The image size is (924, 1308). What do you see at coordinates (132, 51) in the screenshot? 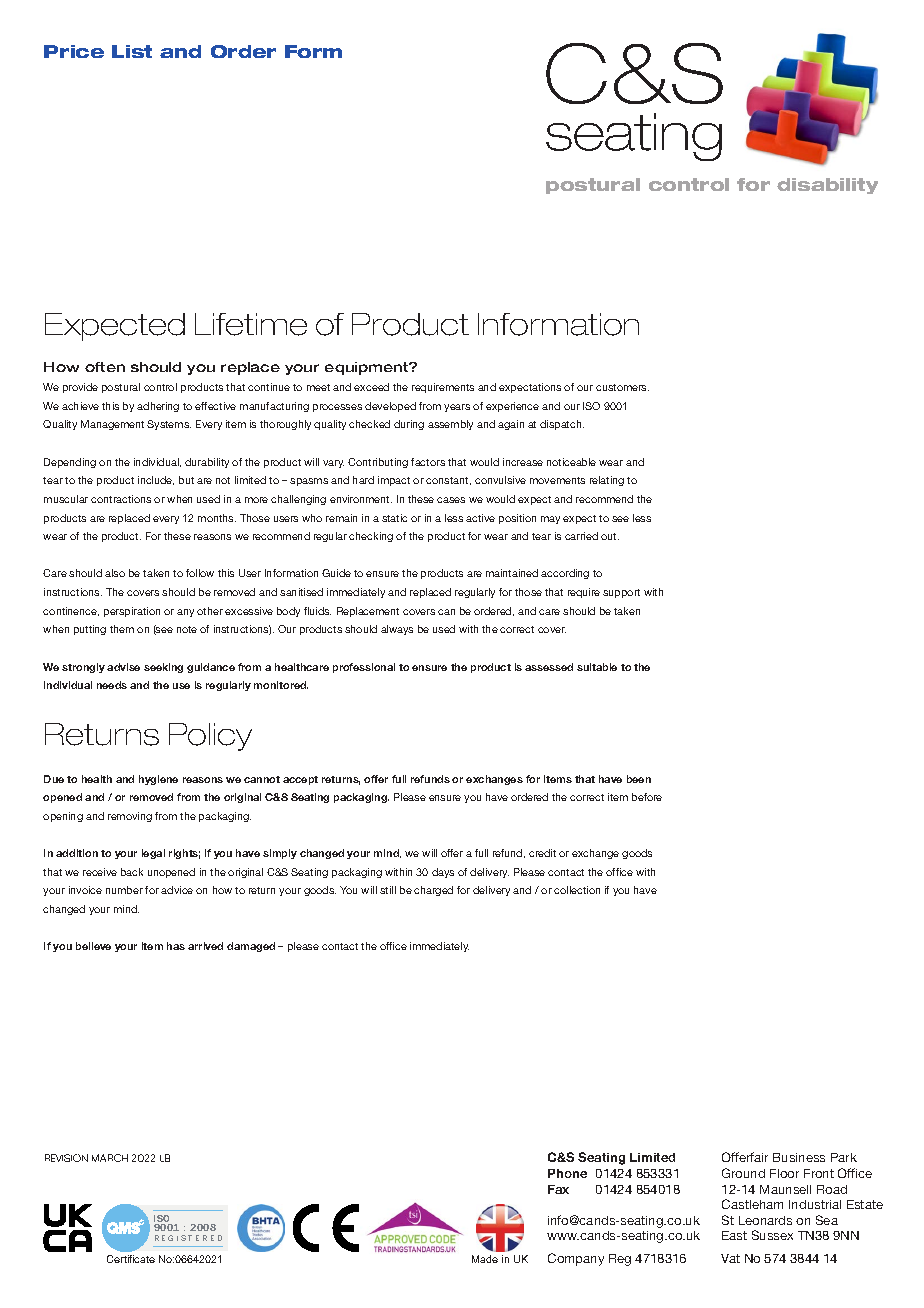
I see `List` at bounding box center [132, 51].
